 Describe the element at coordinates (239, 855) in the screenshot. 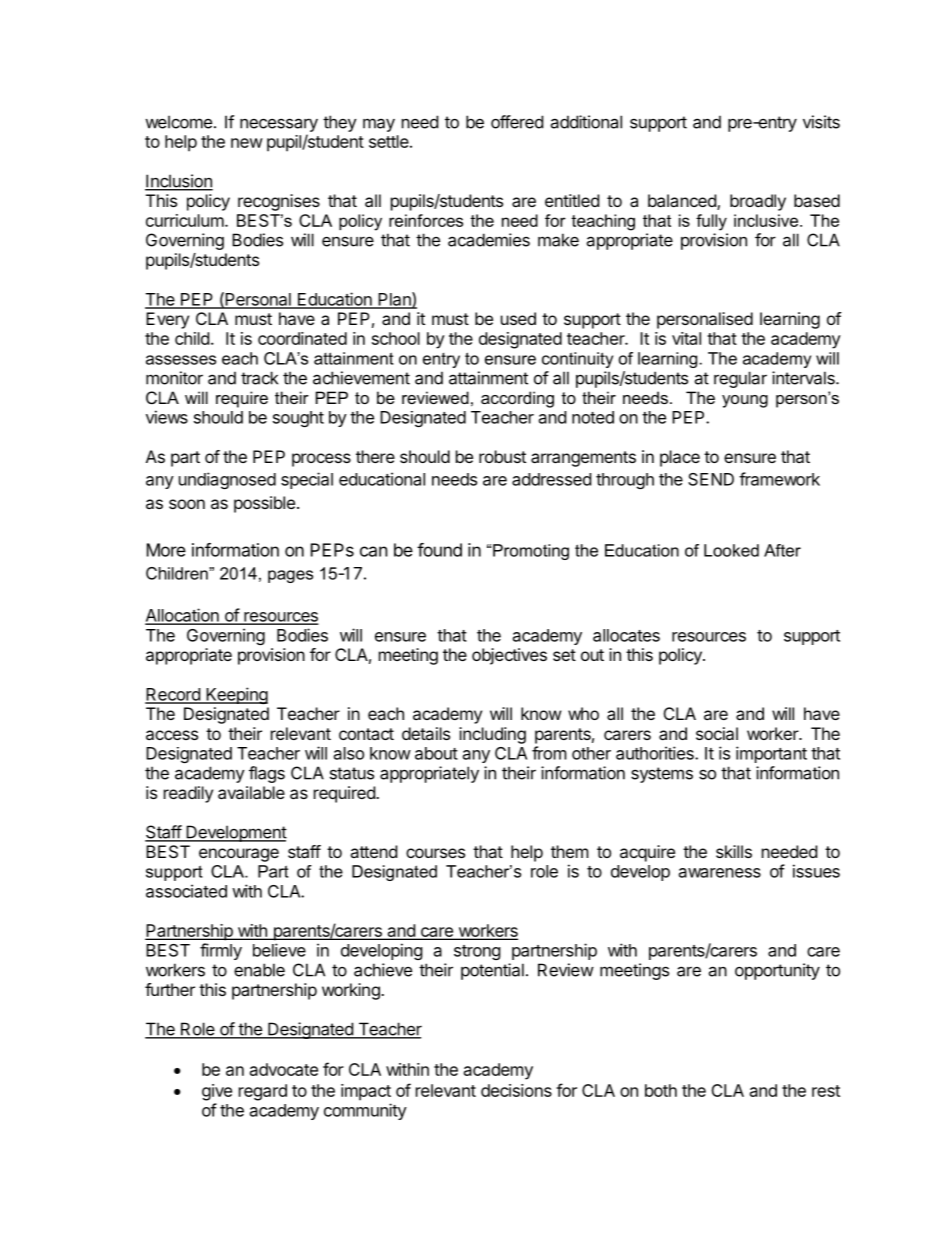

I see `encourage` at that location.
